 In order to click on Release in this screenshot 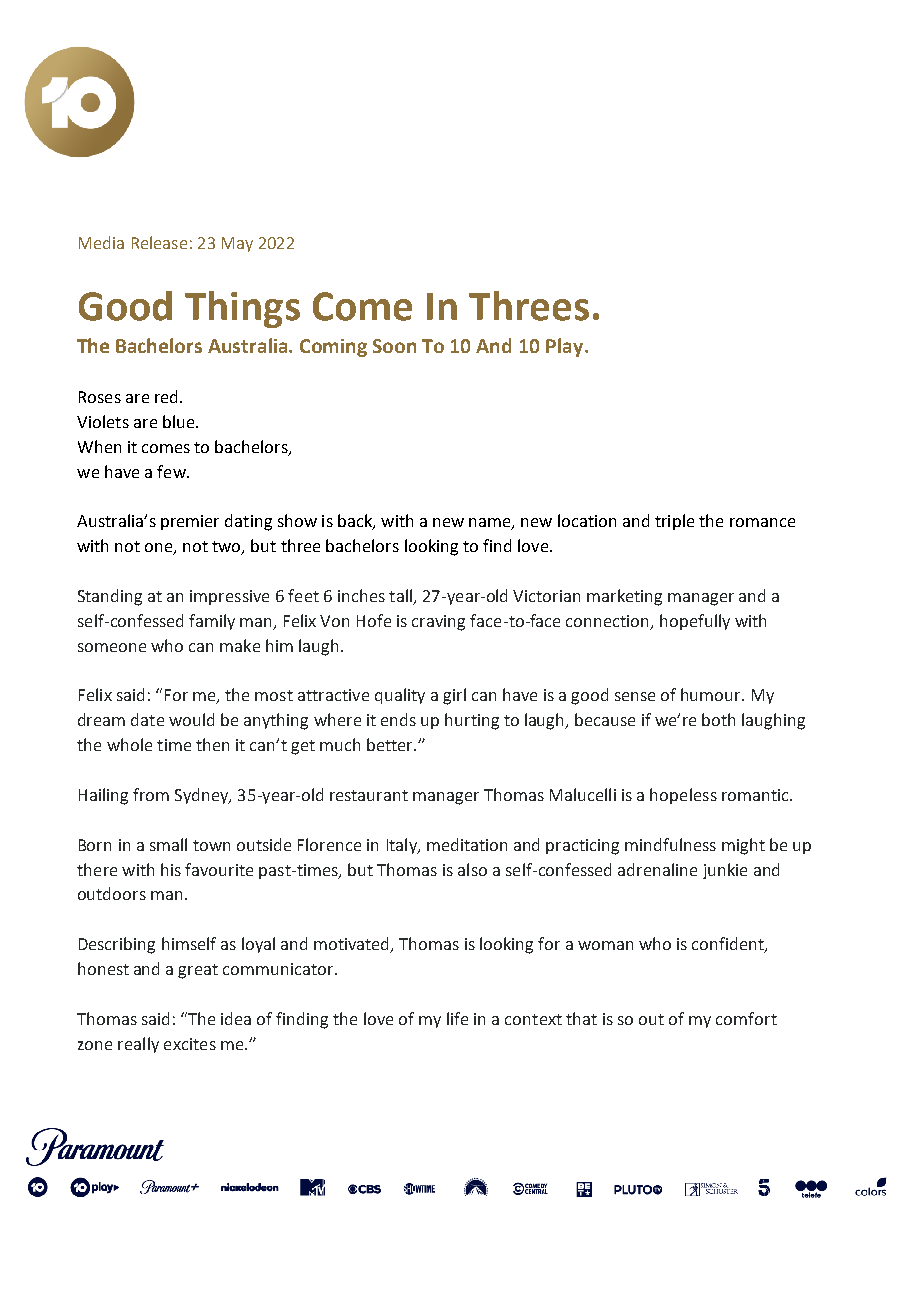, I will do `click(159, 242)`.
